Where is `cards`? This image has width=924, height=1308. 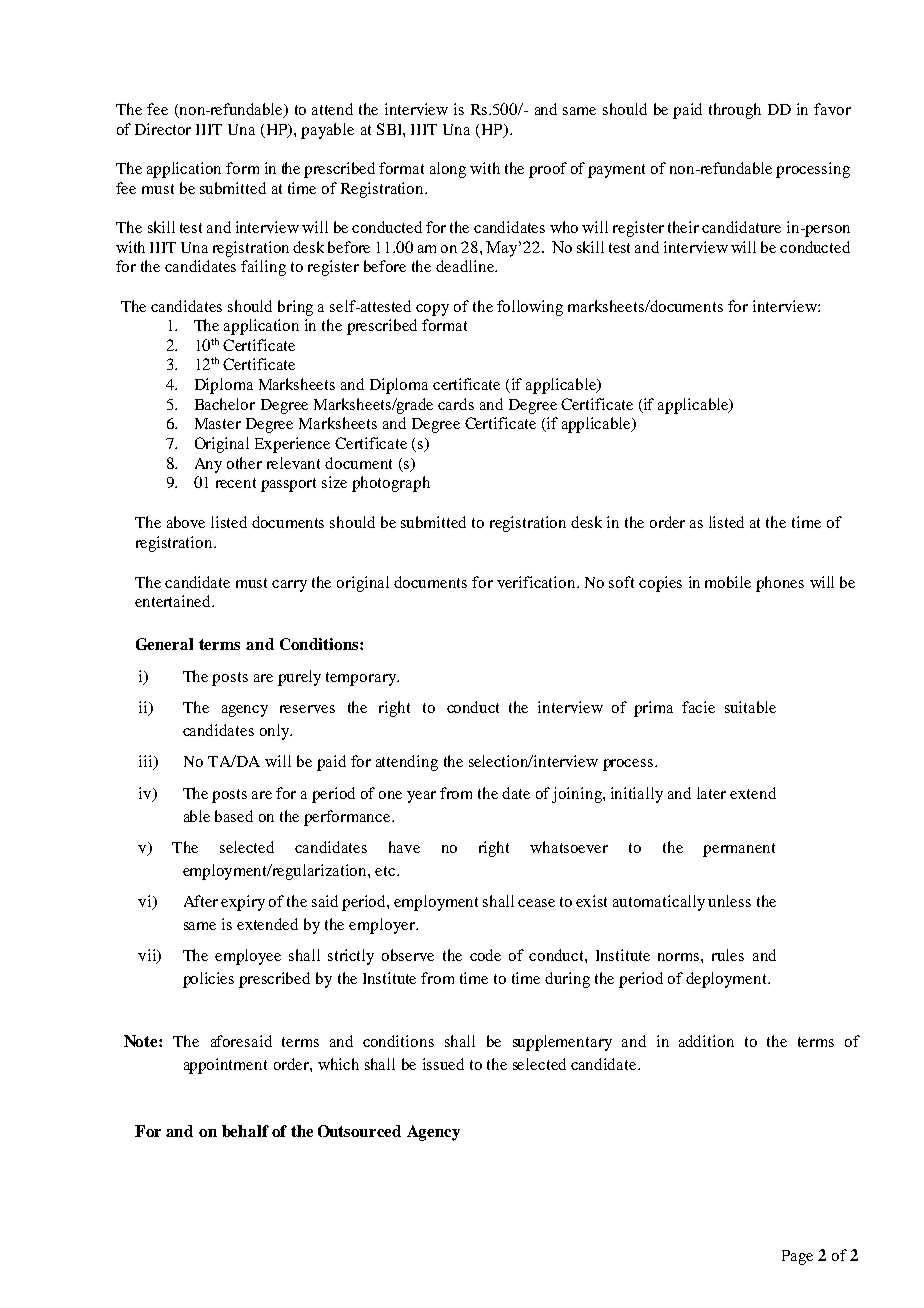 cards is located at coordinates (456, 404).
